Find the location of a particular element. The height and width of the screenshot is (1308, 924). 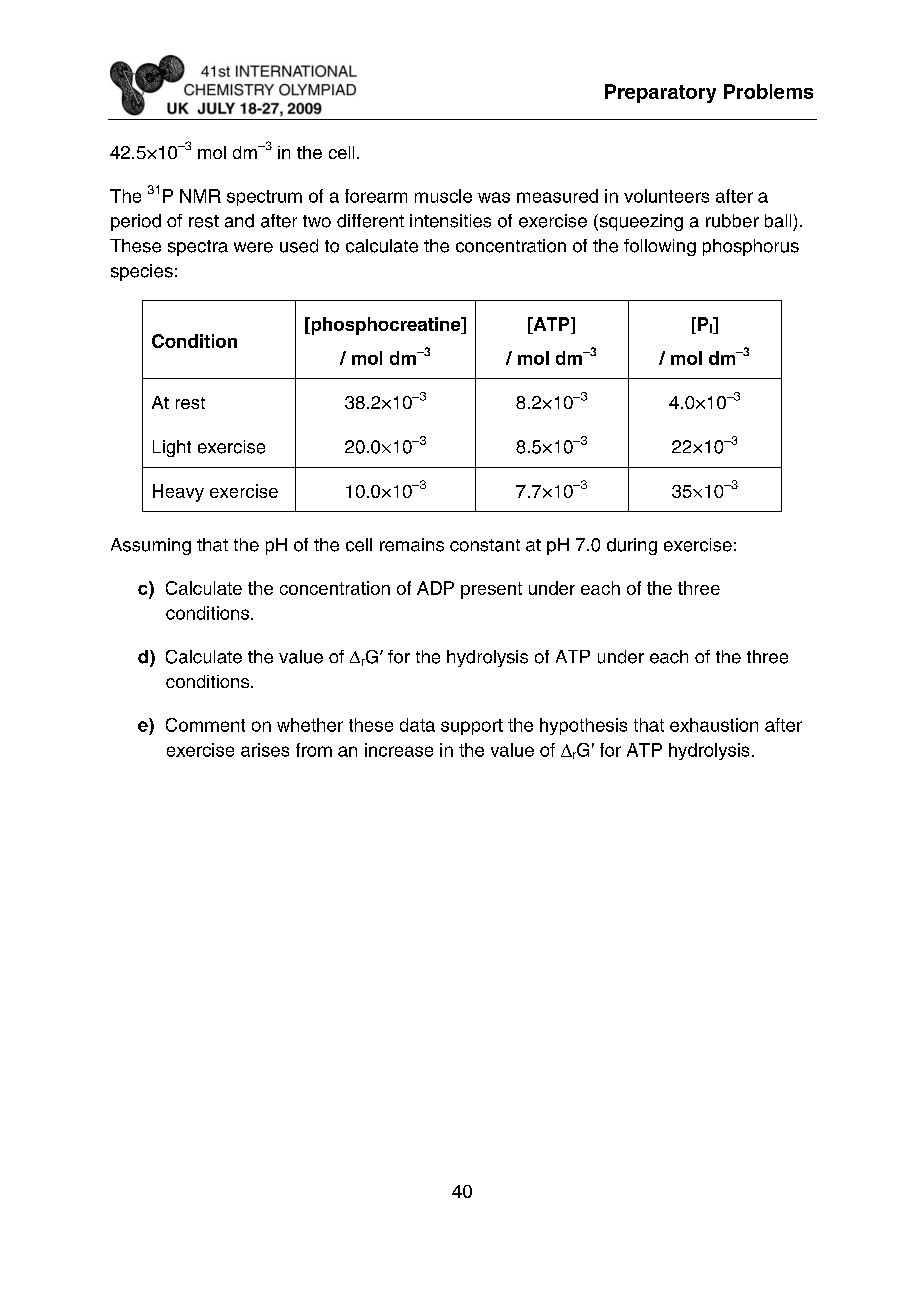

phosphocreatine is located at coordinates (386, 326).
